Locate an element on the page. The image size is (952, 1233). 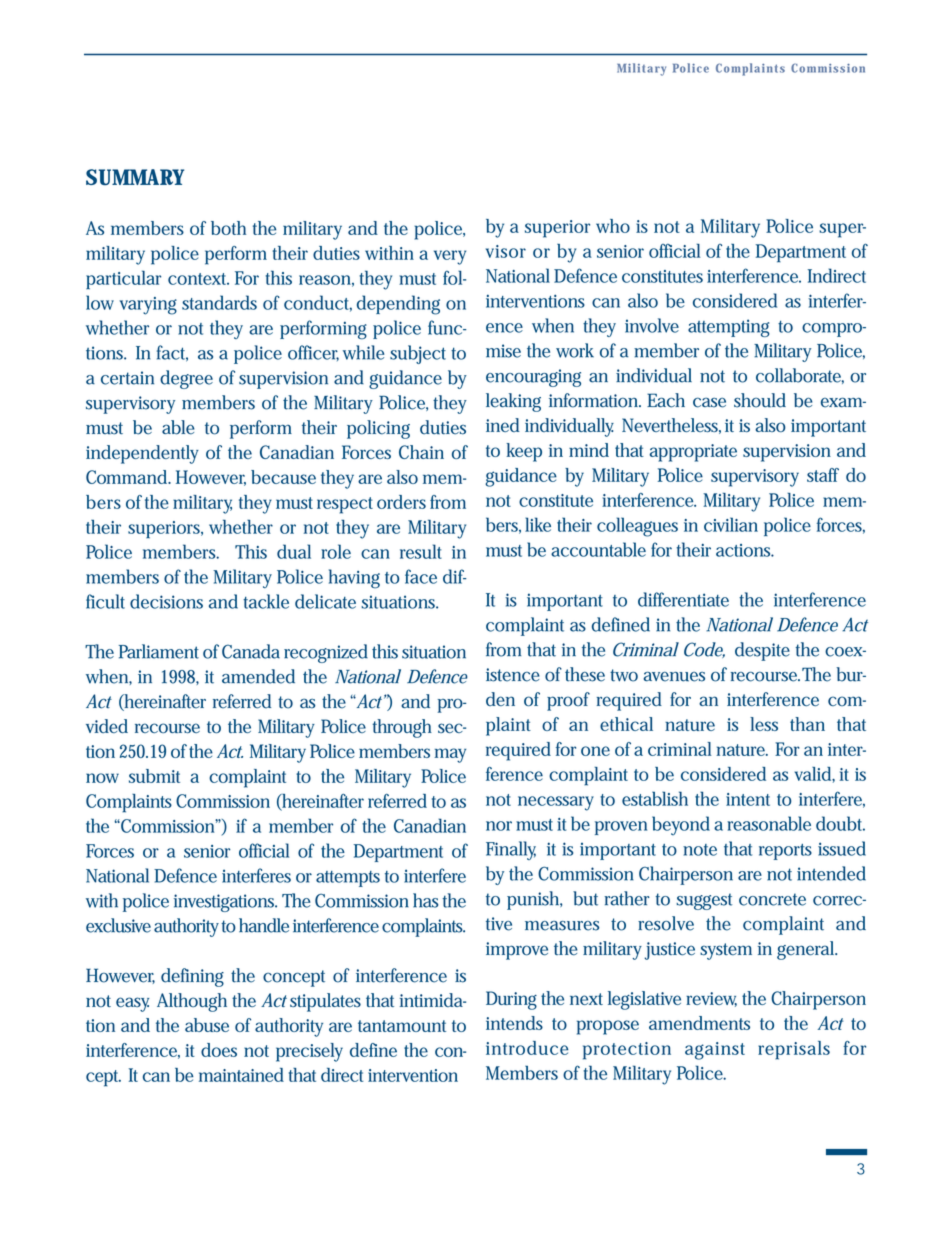
Parliament is located at coordinates (159, 651).
